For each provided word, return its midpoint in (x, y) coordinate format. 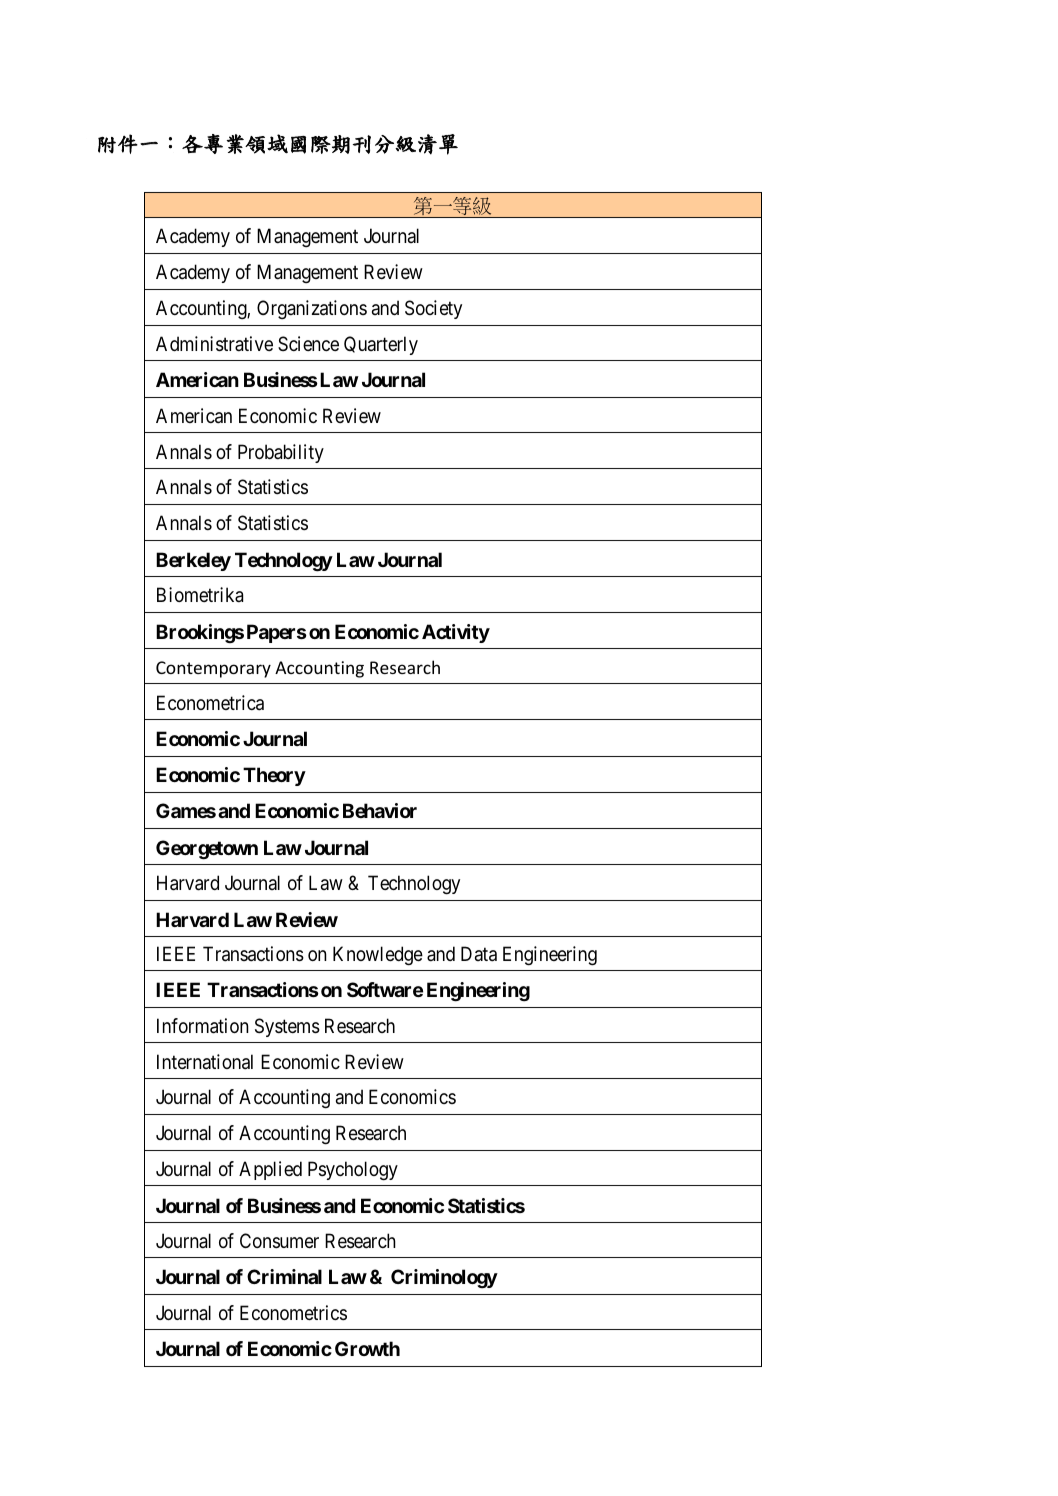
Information (203, 1026)
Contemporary (213, 669)
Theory (274, 776)
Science (308, 343)
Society (433, 309)
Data (479, 954)
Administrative (214, 344)
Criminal (284, 1276)
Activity (456, 633)
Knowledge (378, 956)
